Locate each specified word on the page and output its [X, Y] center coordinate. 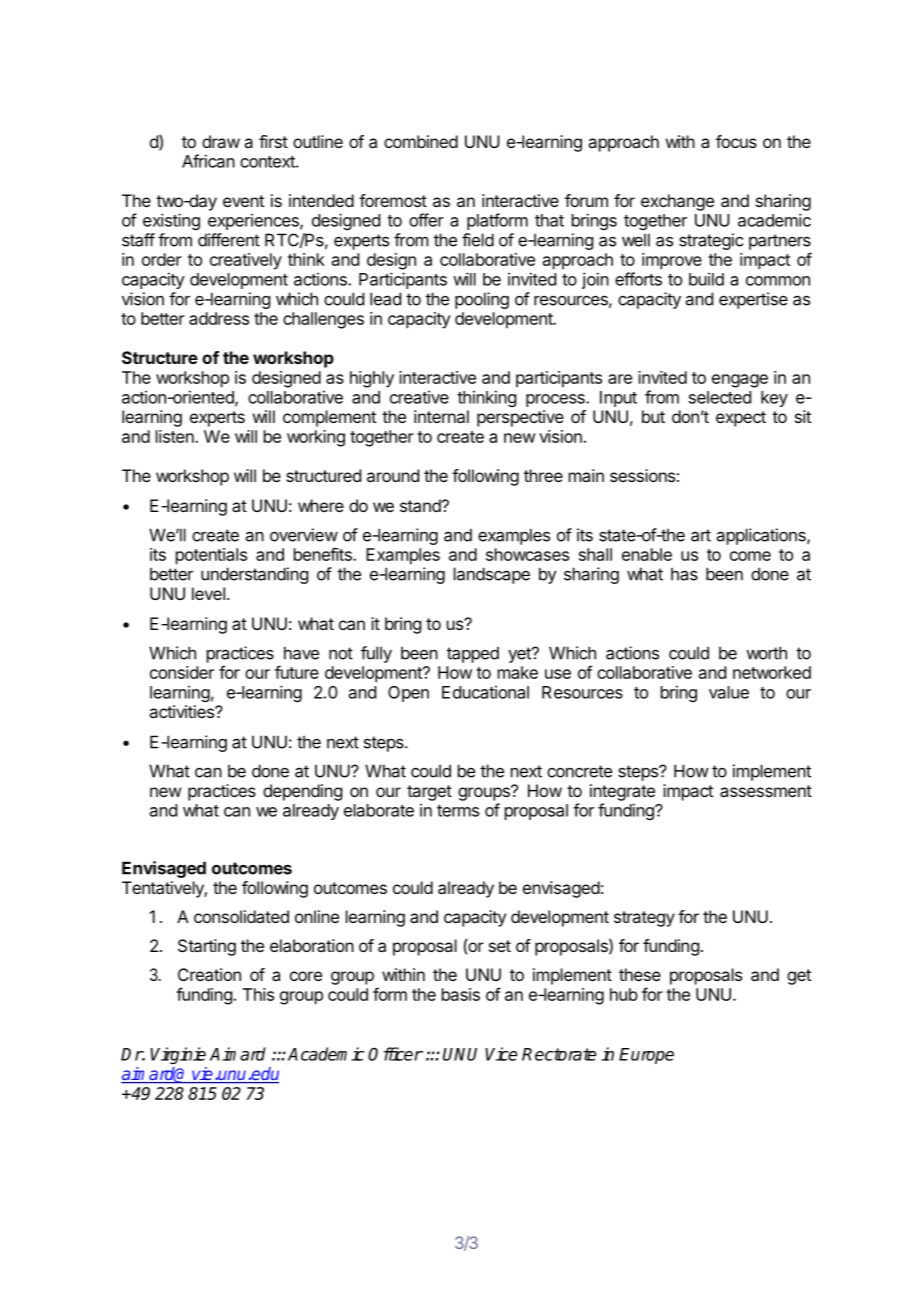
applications [762, 536]
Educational [485, 692]
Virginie [178, 1055]
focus [736, 141]
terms [458, 811]
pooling [482, 300]
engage [740, 381]
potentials [211, 556]
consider [182, 672]
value [729, 692]
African [208, 161]
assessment [766, 791]
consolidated [241, 916]
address [219, 318]
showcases [527, 554]
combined [421, 141]
